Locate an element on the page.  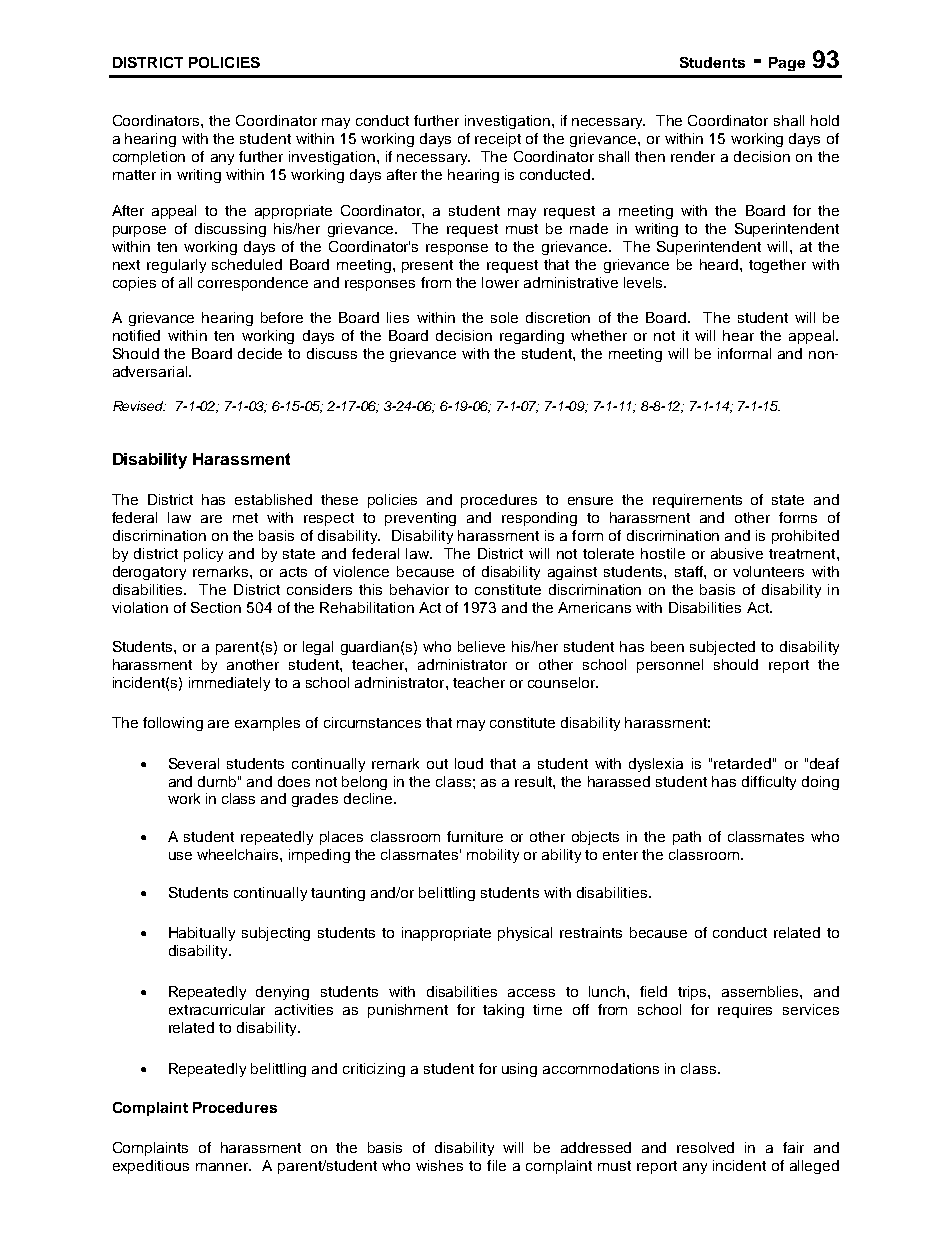
receipt is located at coordinates (498, 140).
